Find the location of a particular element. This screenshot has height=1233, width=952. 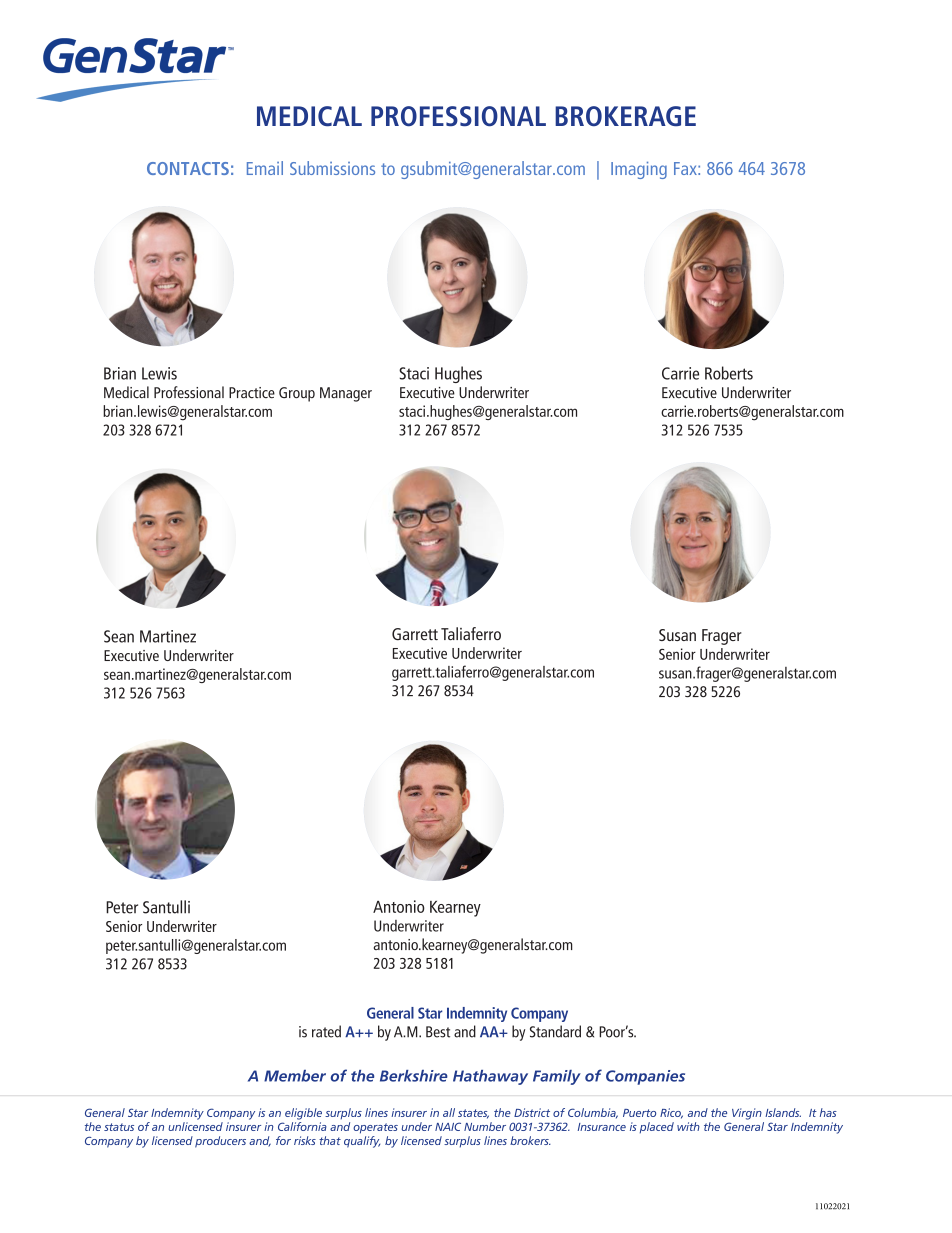

Hathaway is located at coordinates (490, 1077).
